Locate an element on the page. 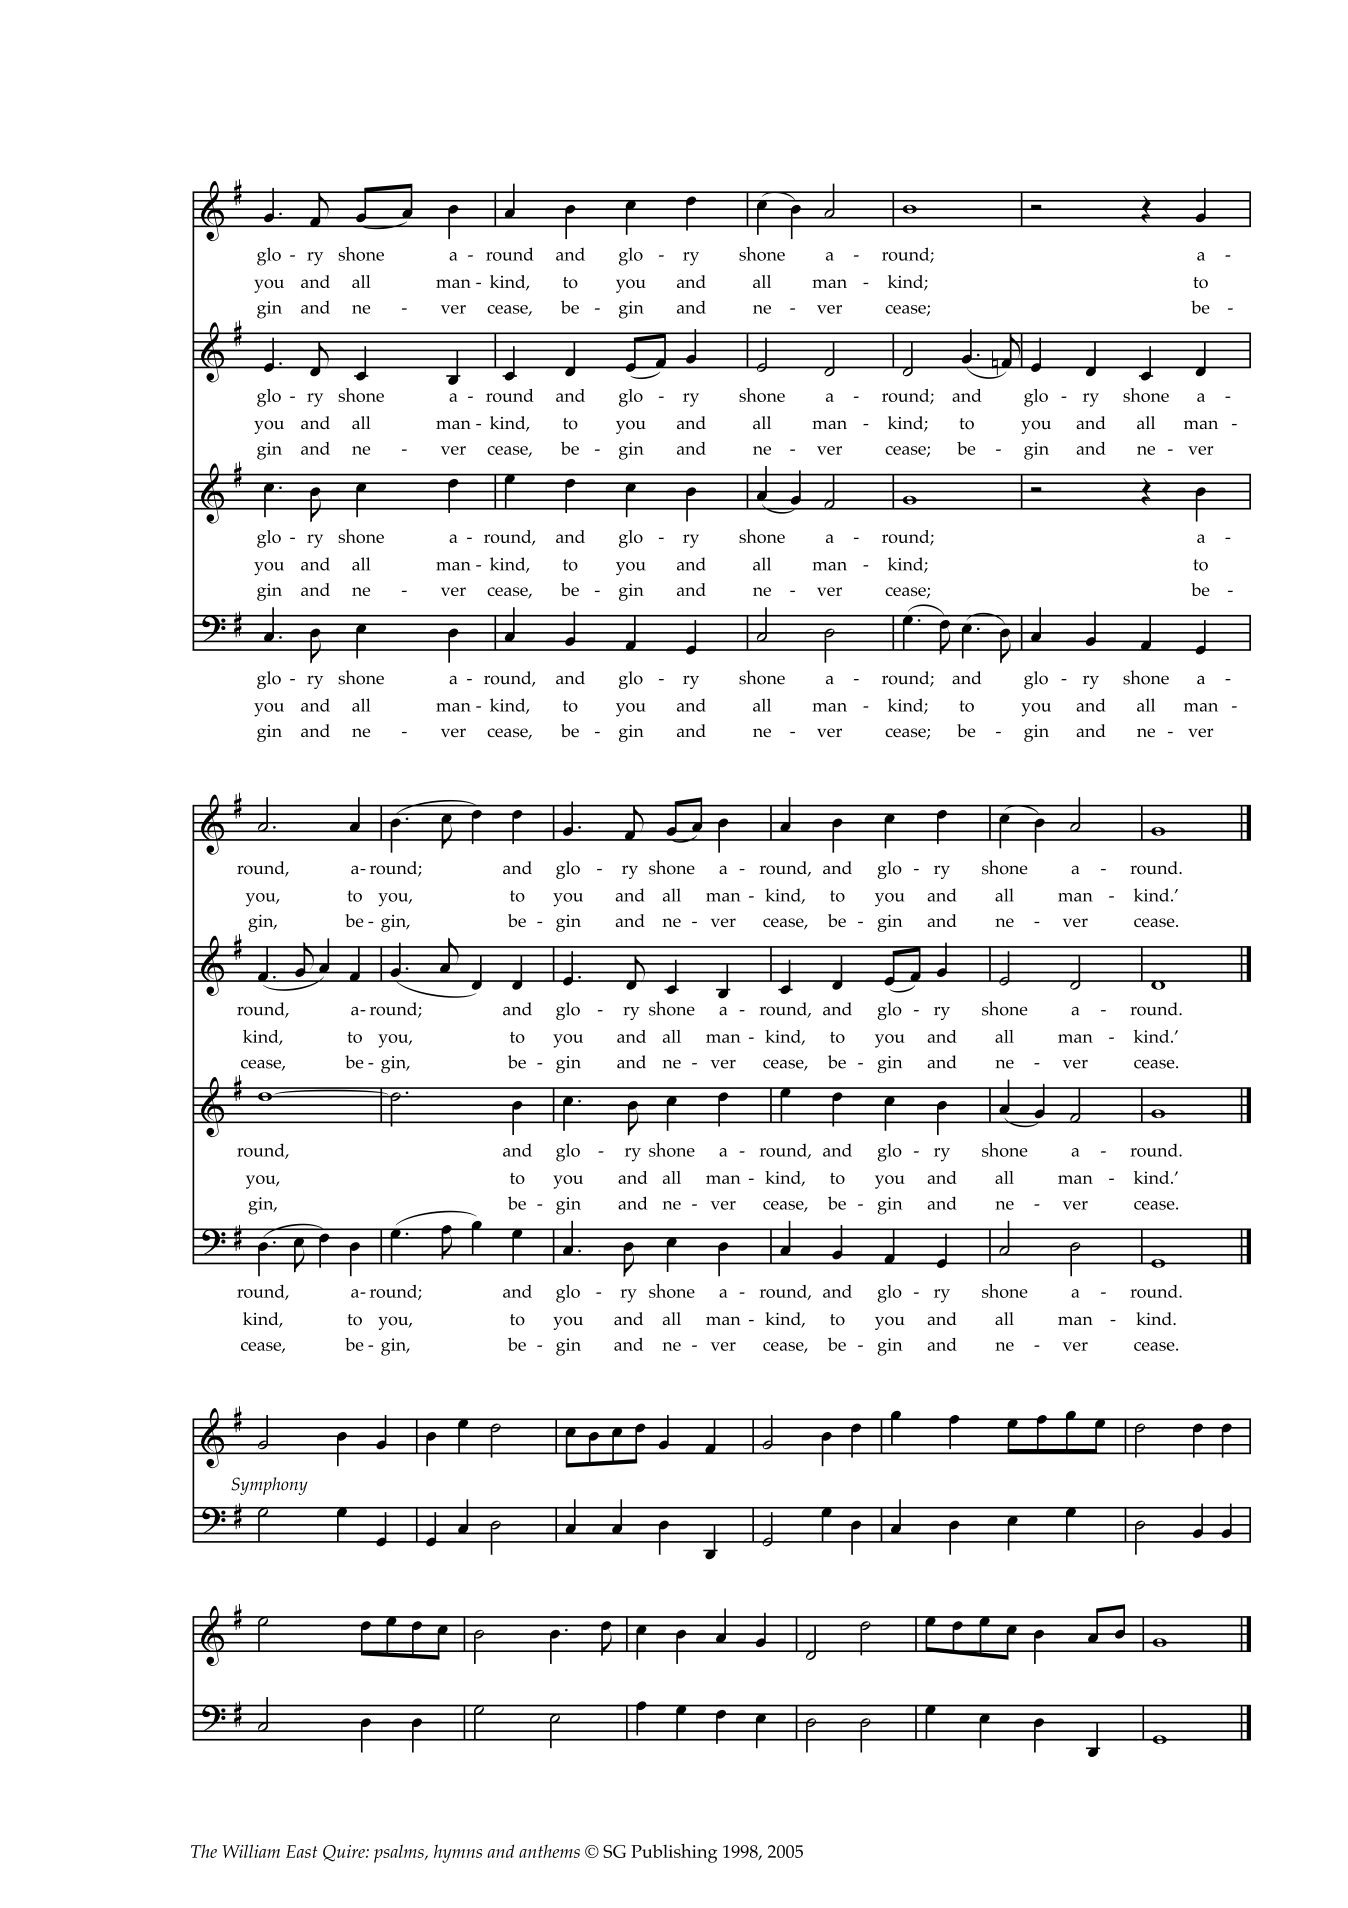  anthems is located at coordinates (549, 1851).
